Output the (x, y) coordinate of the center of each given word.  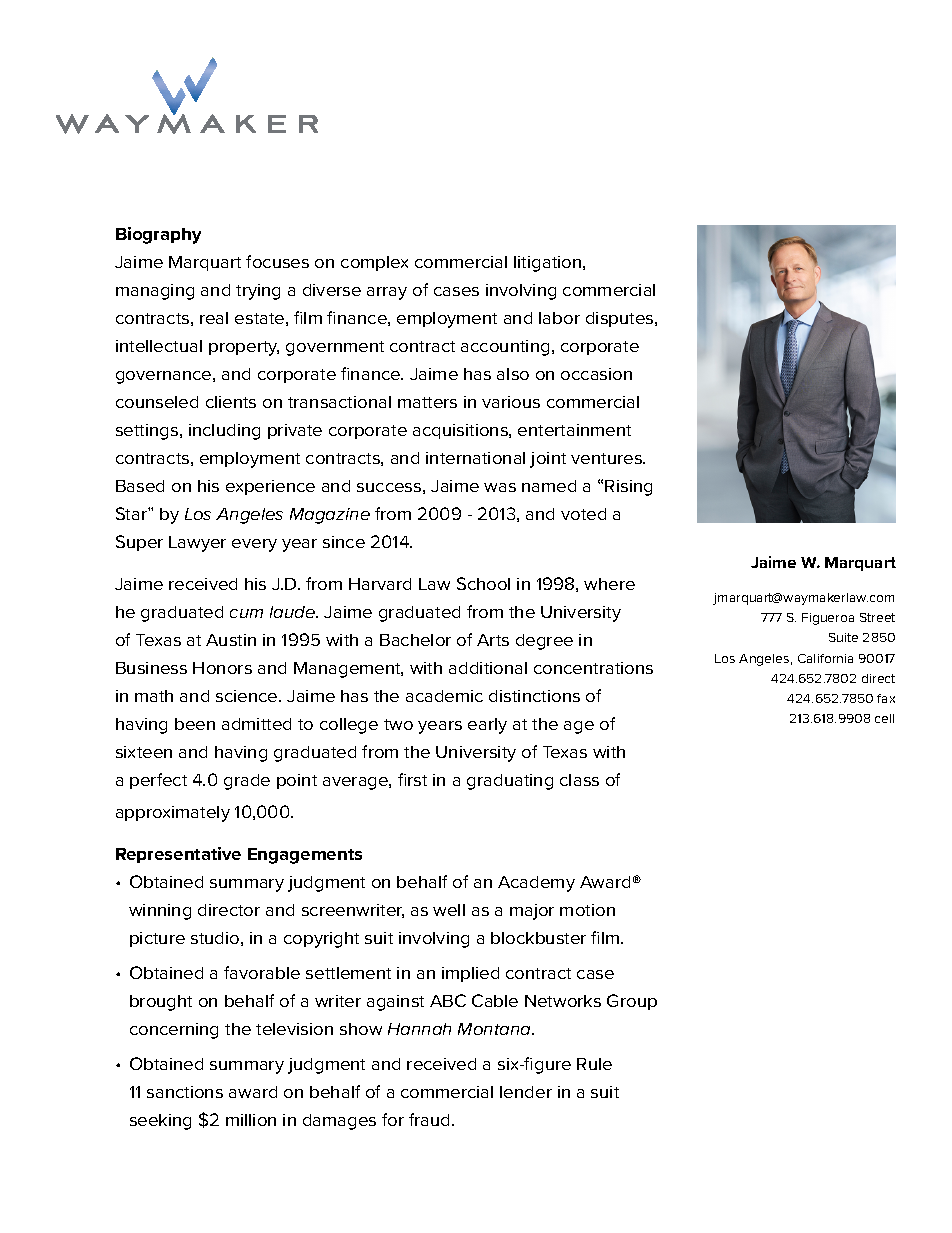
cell (884, 718)
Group (632, 1002)
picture (157, 939)
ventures (607, 458)
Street (877, 617)
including (224, 432)
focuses (277, 261)
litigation (549, 264)
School (483, 583)
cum (246, 613)
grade (247, 782)
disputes (621, 319)
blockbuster (538, 938)
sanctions (185, 1092)
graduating (510, 782)
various (511, 402)
